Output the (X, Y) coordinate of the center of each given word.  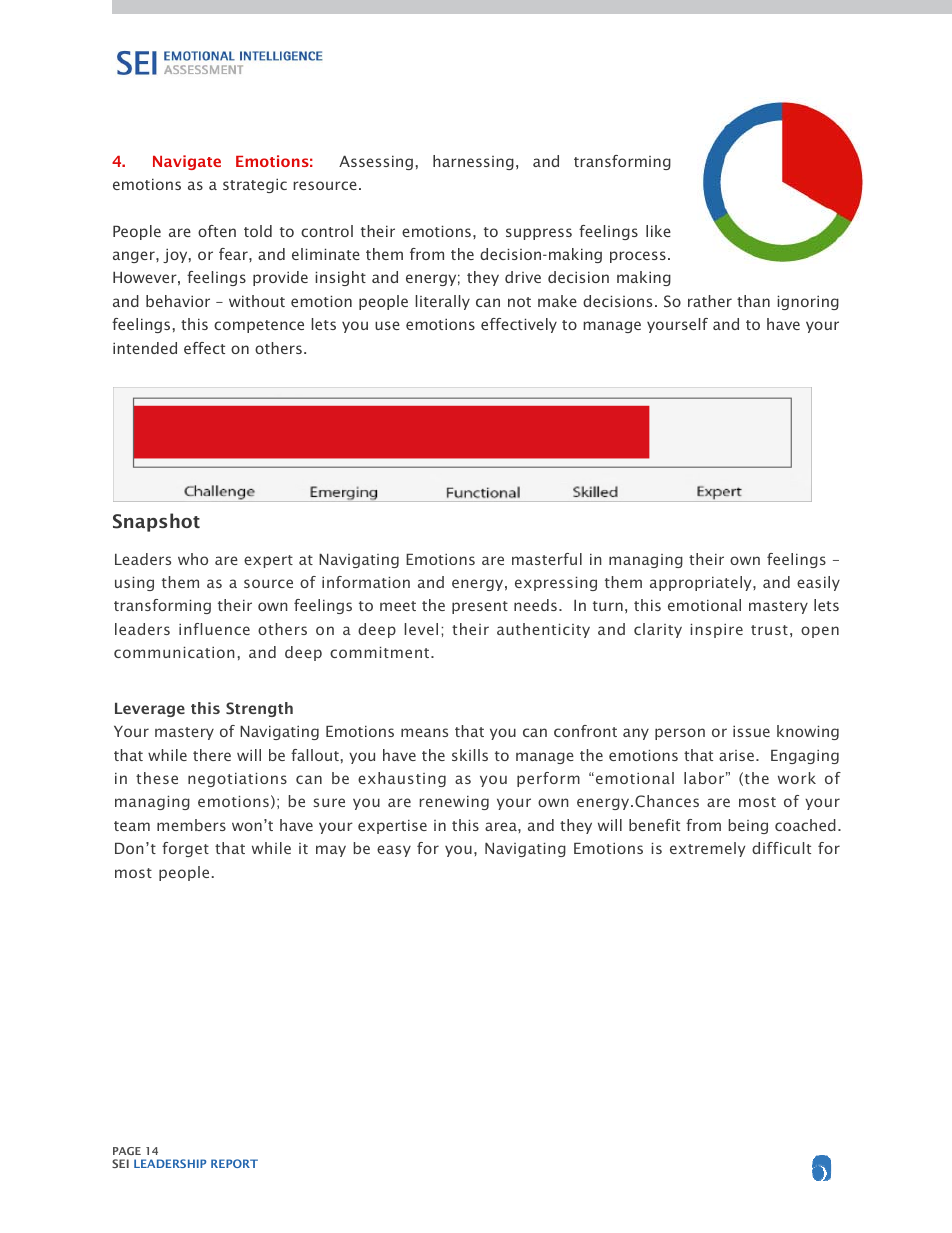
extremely (707, 849)
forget (185, 849)
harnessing (473, 162)
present (480, 607)
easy (394, 851)
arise (736, 755)
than (753, 301)
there (212, 755)
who (193, 559)
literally (442, 302)
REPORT (234, 1163)
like (658, 231)
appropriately (702, 583)
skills (470, 755)
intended (145, 348)
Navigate (187, 162)
